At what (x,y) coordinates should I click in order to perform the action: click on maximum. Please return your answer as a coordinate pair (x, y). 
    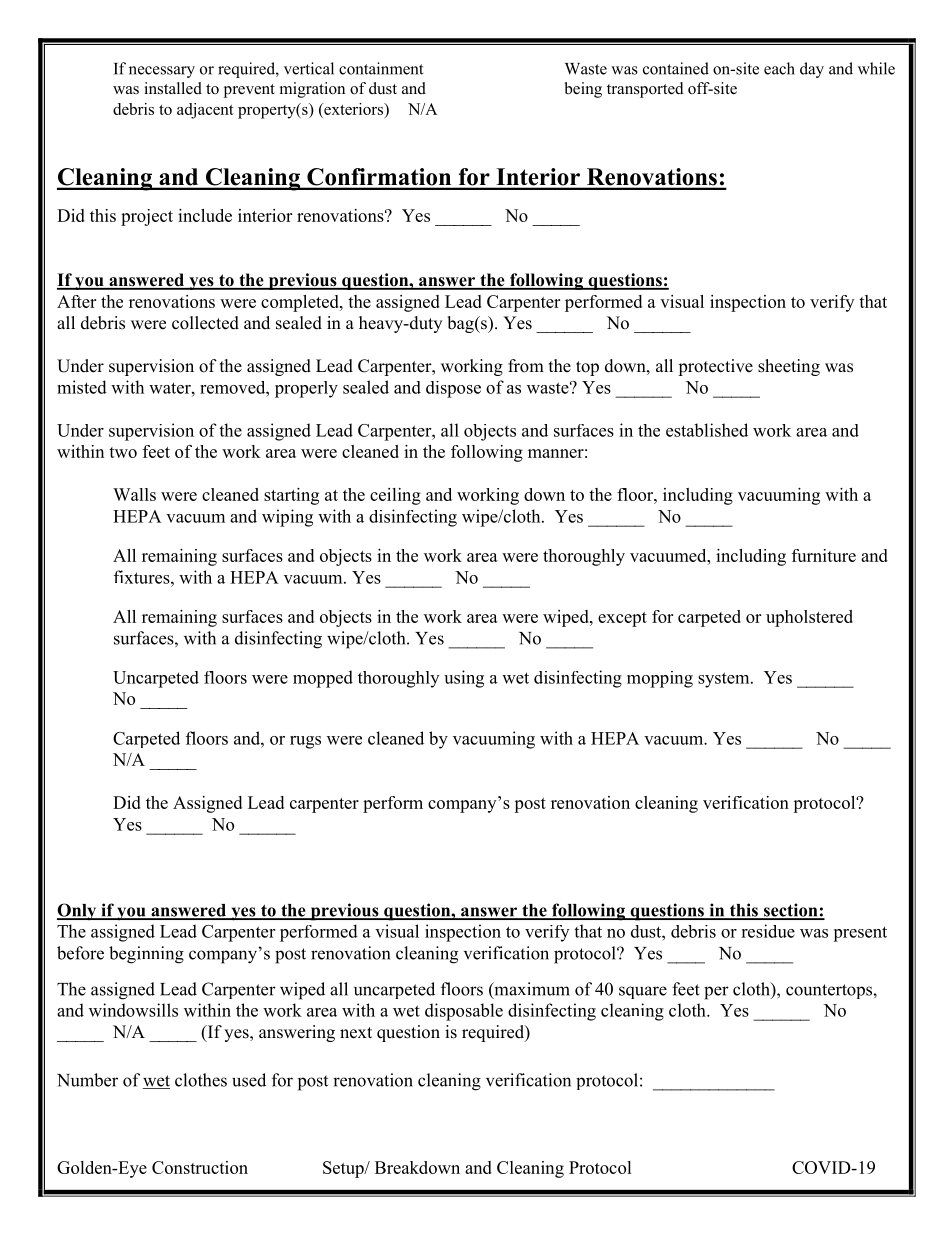
    Looking at the image, I should click on (531, 990).
